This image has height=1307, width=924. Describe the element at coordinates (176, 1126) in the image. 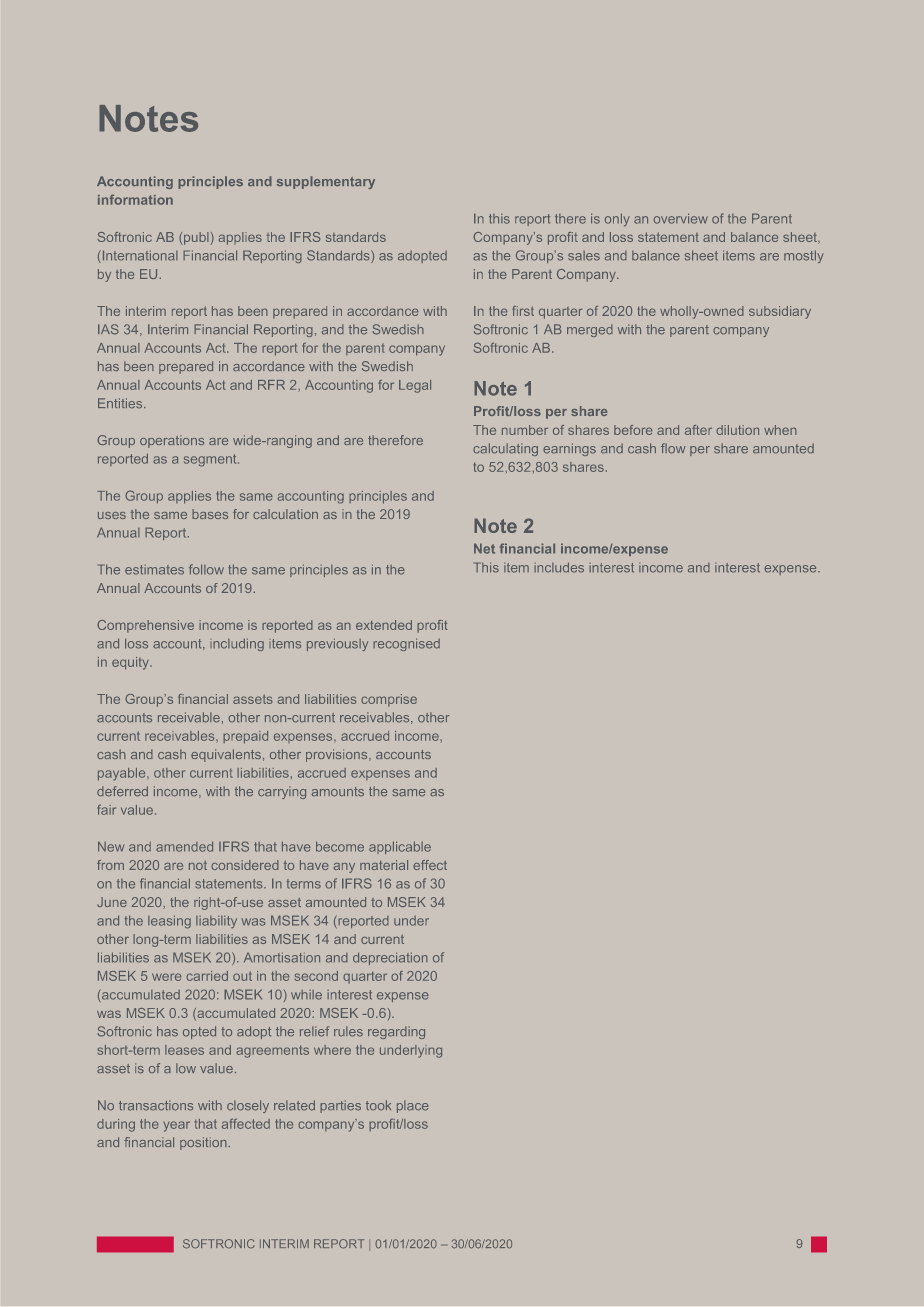

I see `year` at that location.
